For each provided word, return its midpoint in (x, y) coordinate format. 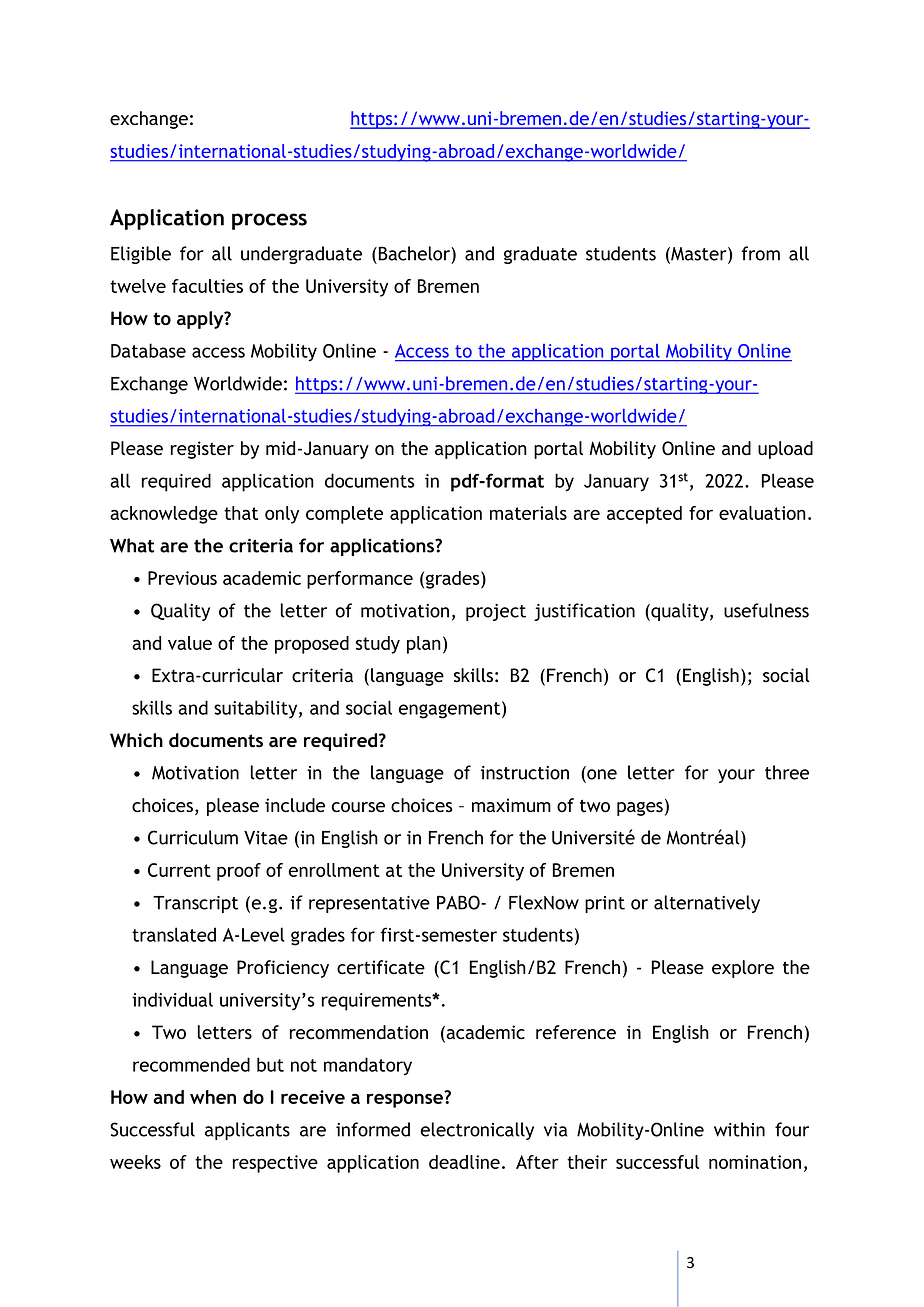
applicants (247, 1131)
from (761, 253)
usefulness (766, 610)
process (269, 221)
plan (424, 645)
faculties (207, 286)
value (190, 643)
